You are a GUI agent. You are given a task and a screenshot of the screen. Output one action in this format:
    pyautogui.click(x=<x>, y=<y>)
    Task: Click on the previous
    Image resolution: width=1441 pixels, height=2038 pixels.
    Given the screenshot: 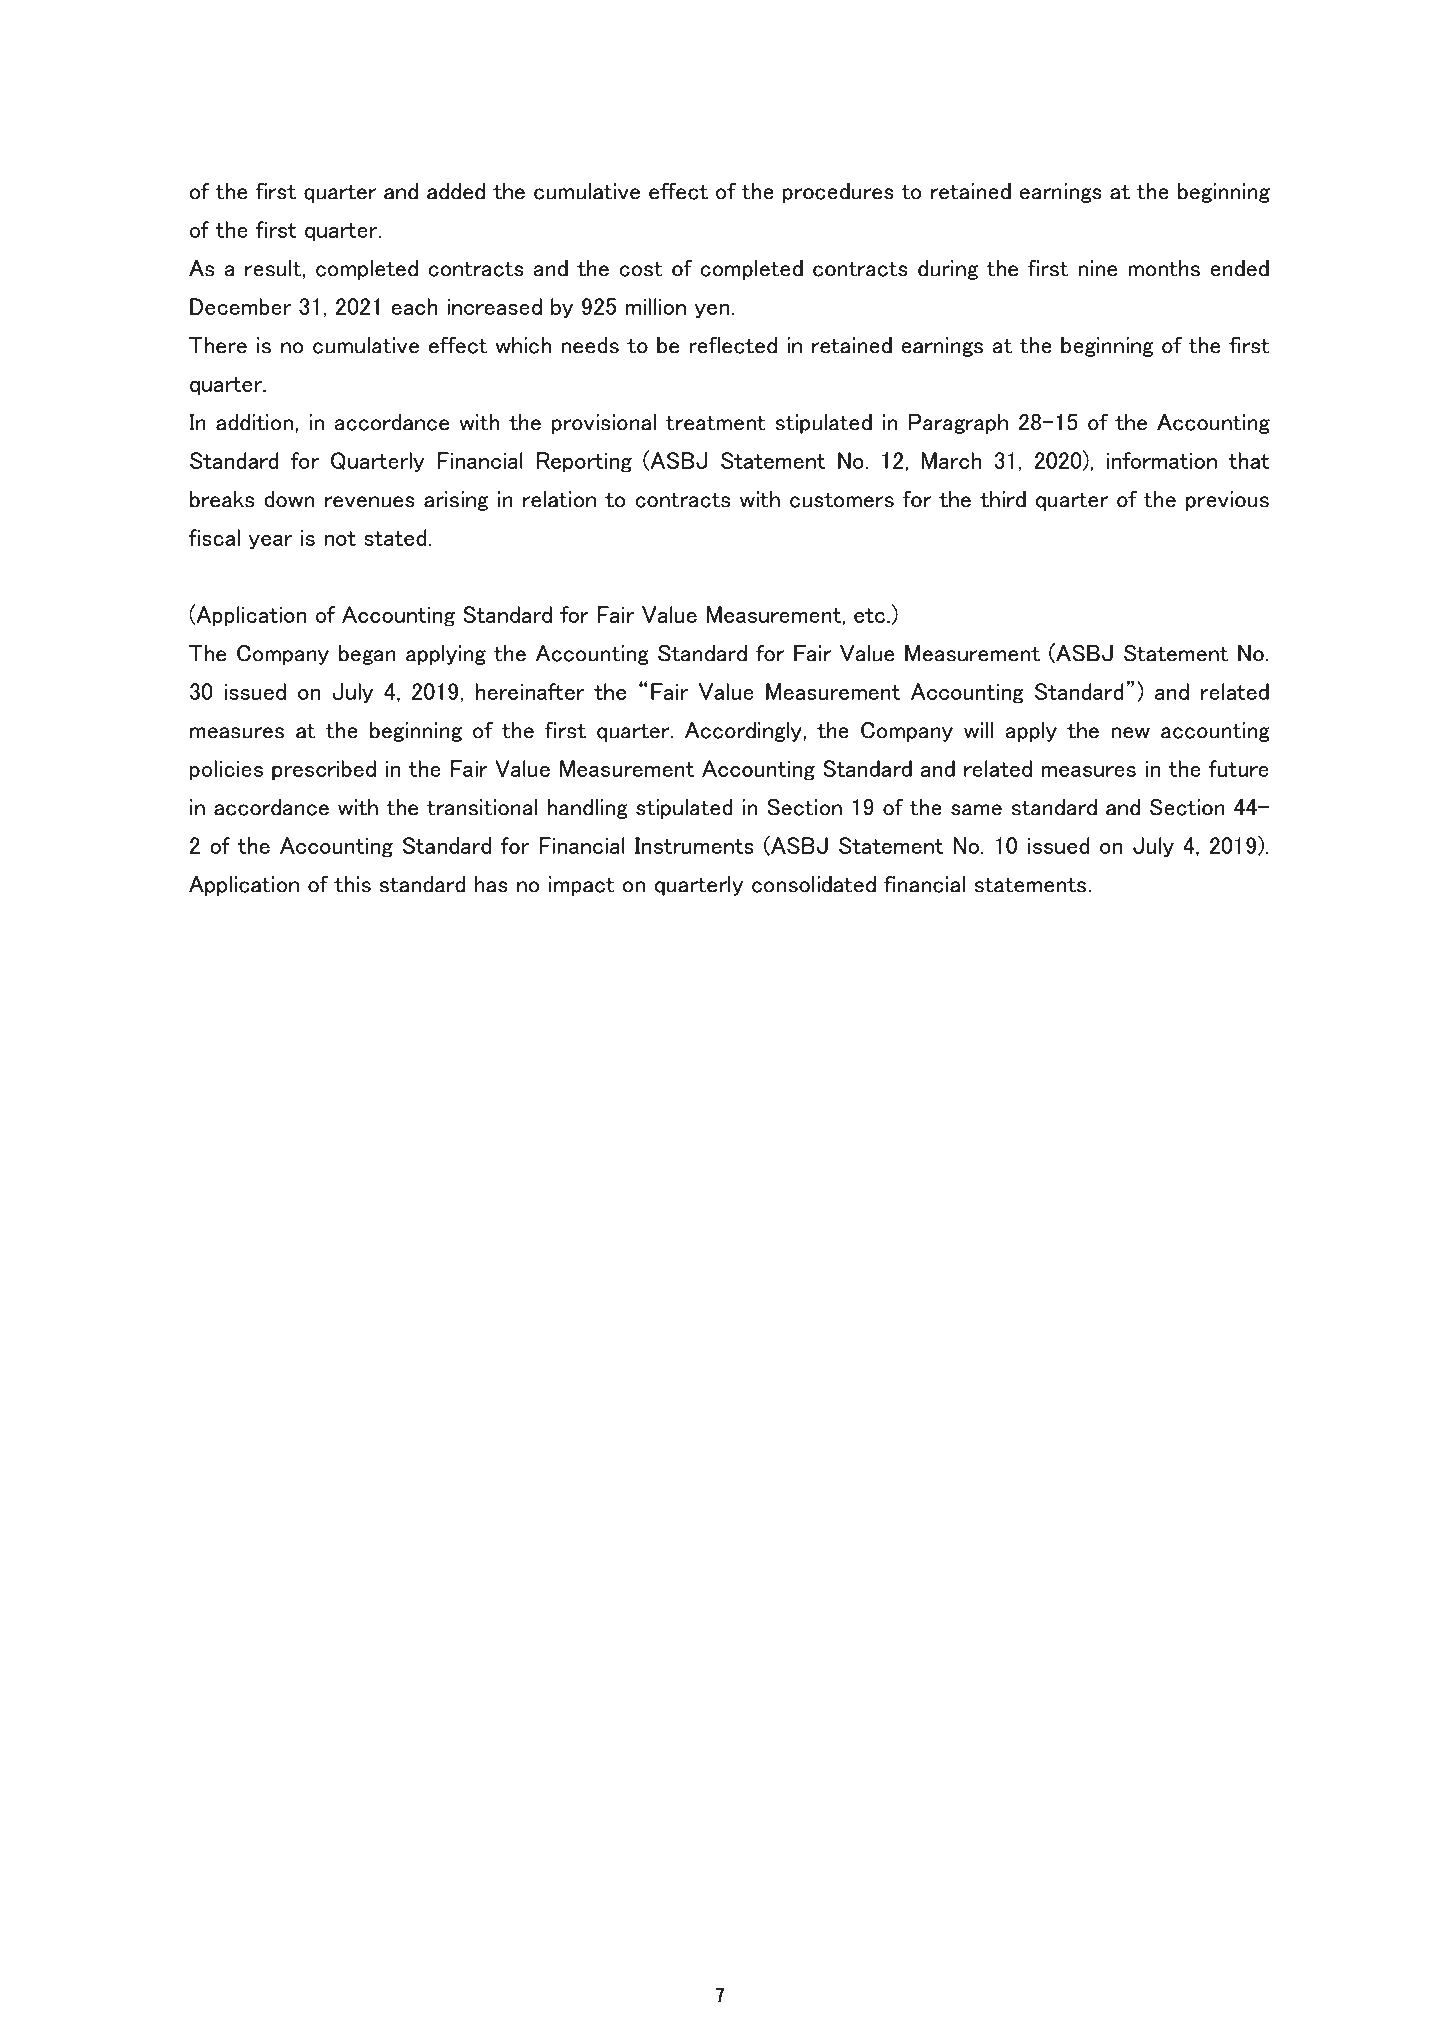 What is the action you would take?
    pyautogui.click(x=1227, y=501)
